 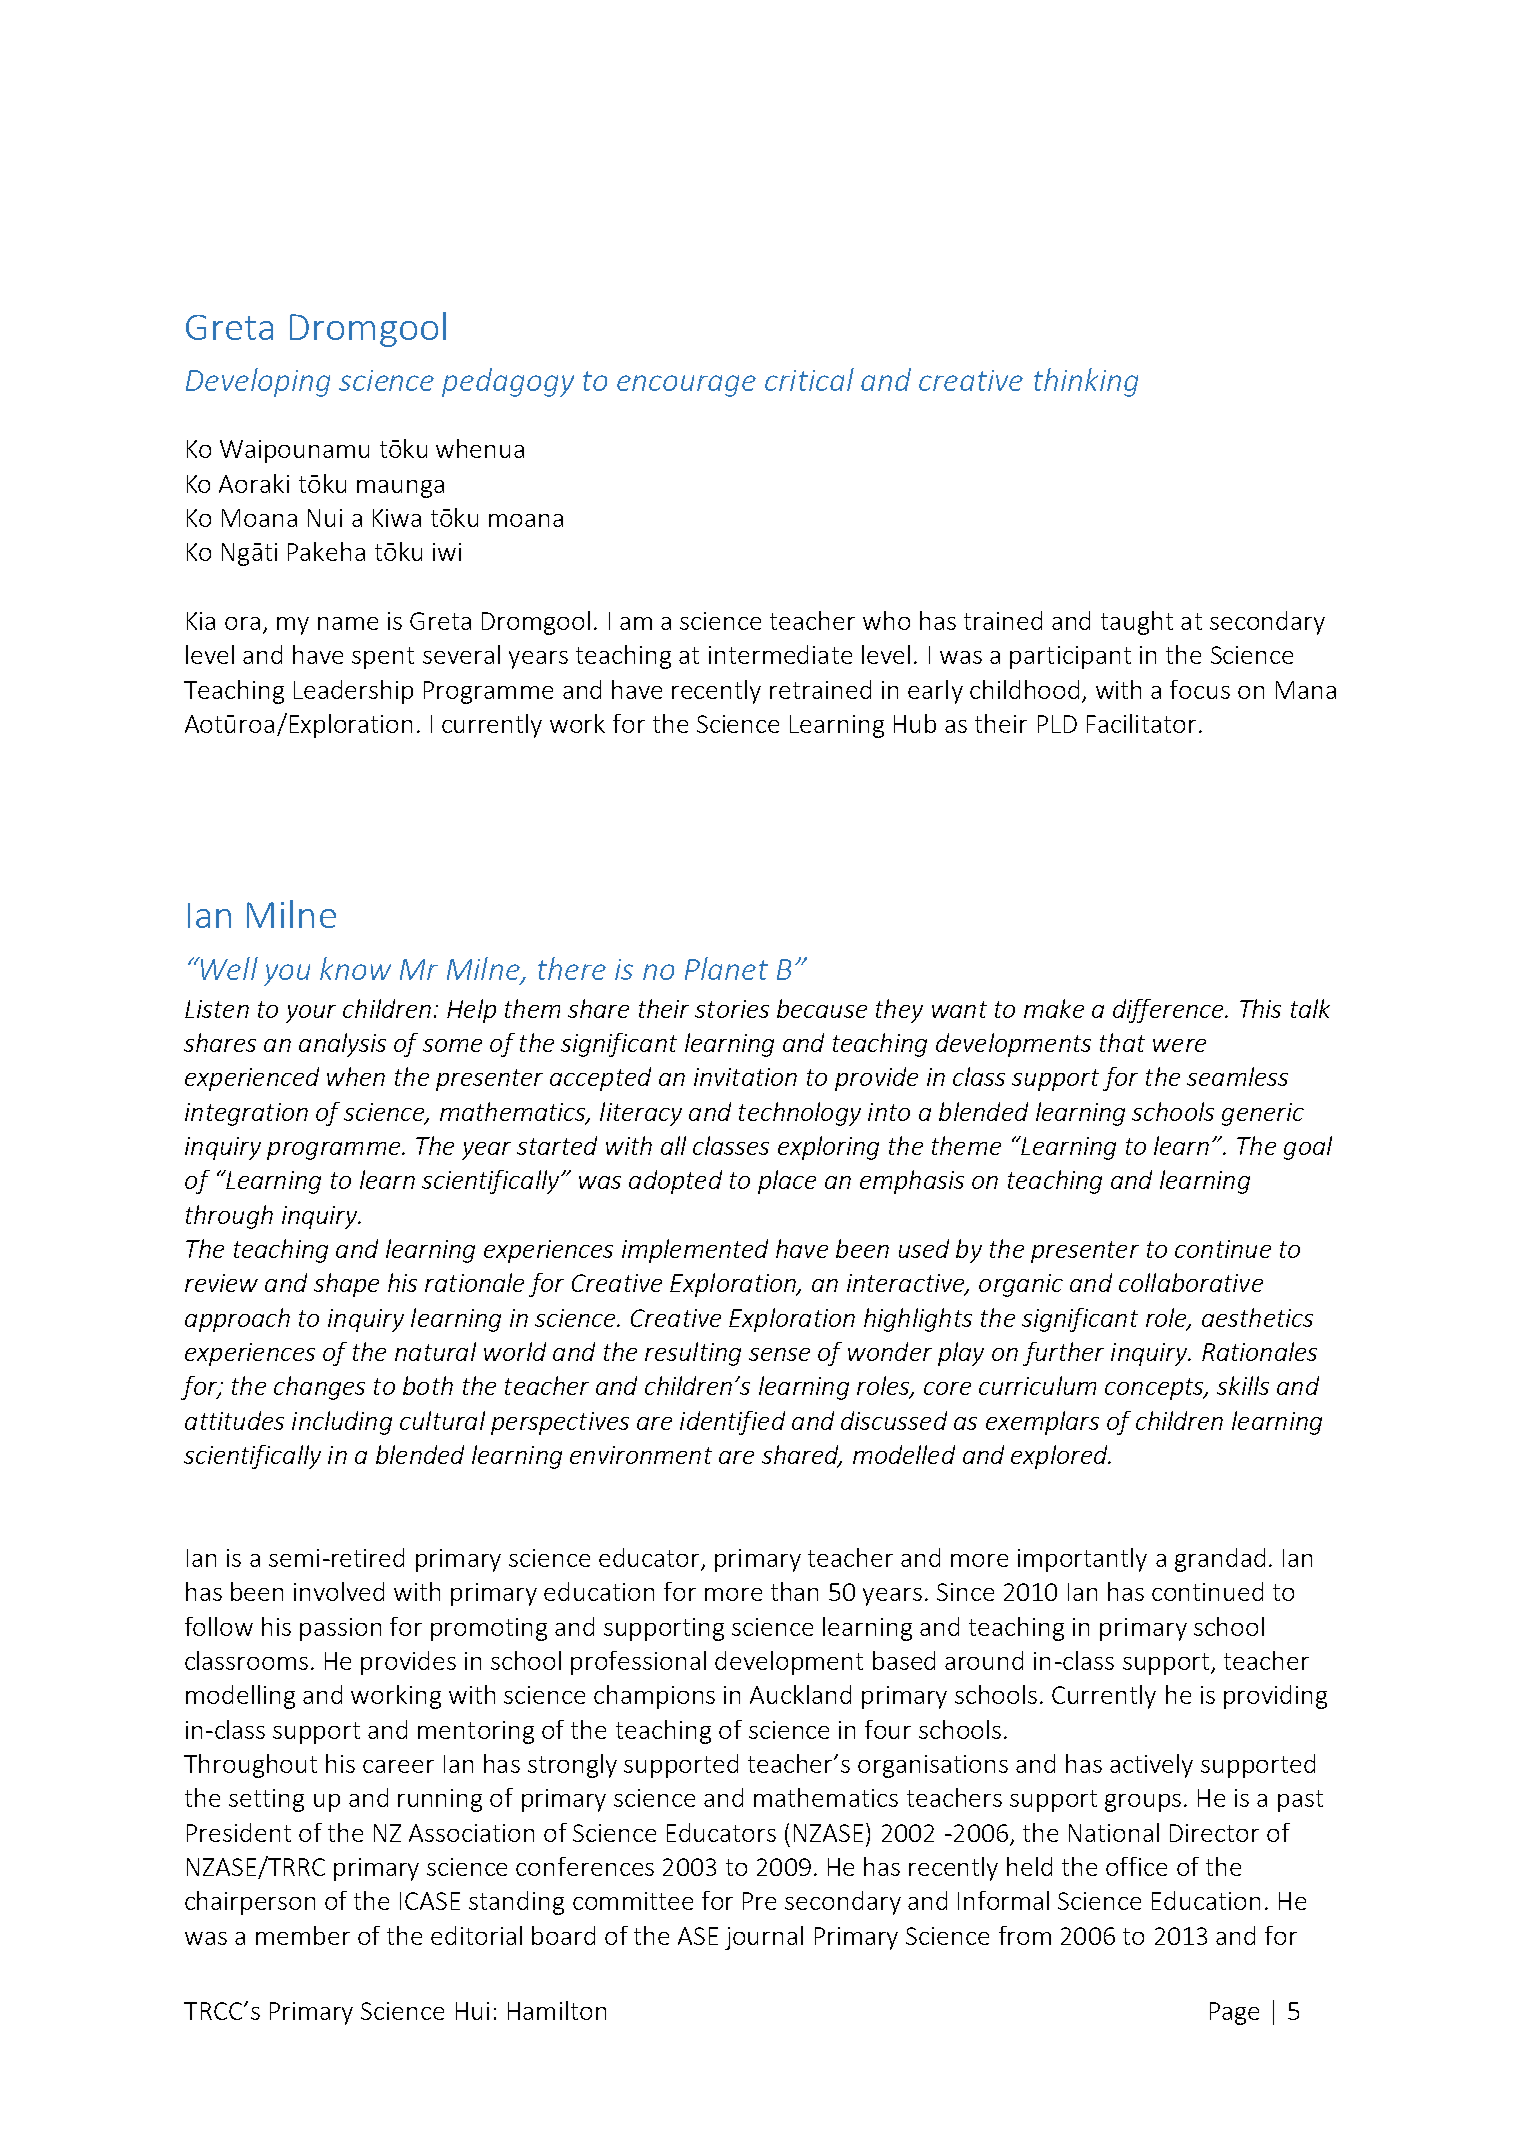 I want to click on collaborative, so click(x=1191, y=1282).
